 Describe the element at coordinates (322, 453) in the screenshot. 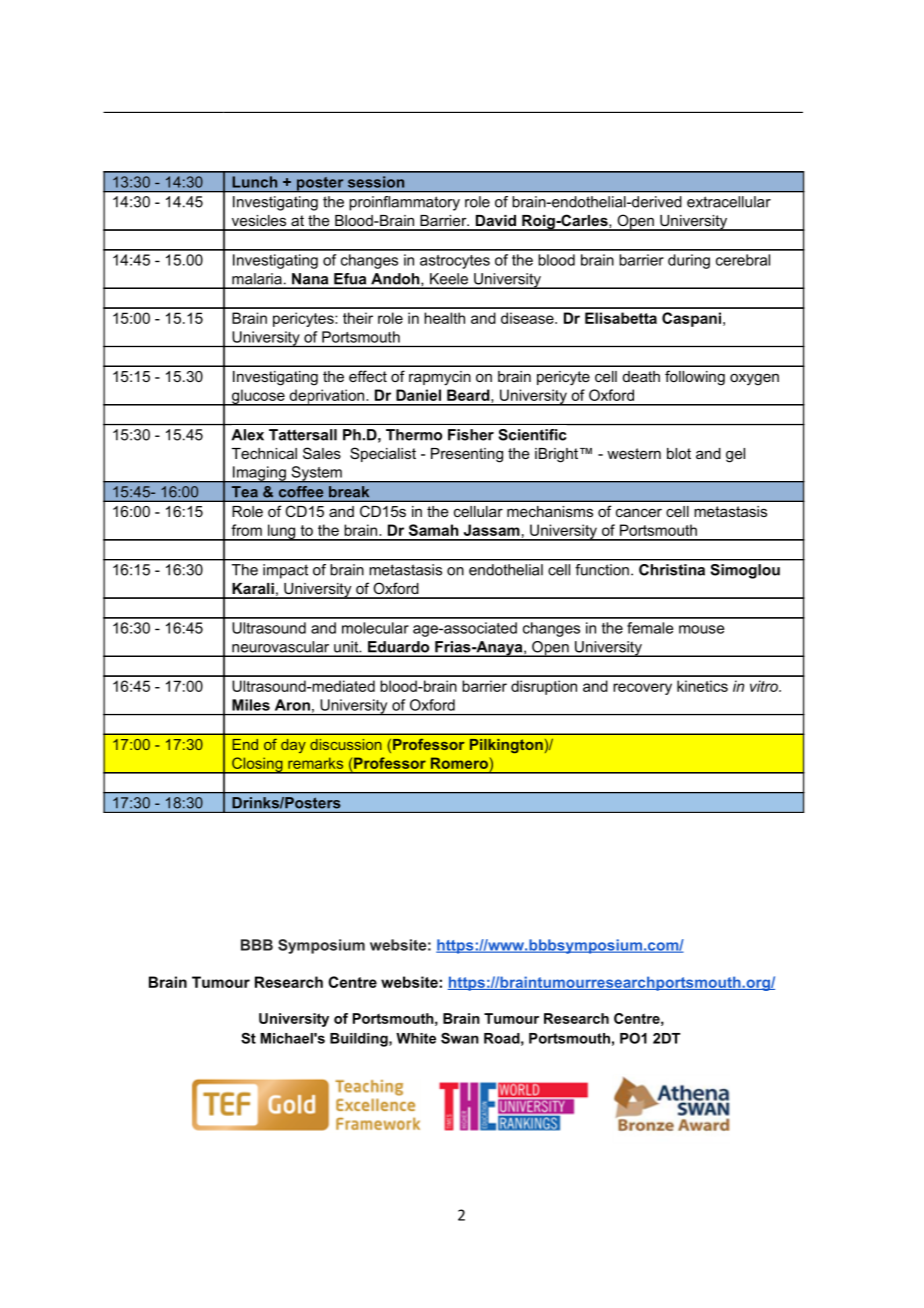

I see `Sales` at that location.
